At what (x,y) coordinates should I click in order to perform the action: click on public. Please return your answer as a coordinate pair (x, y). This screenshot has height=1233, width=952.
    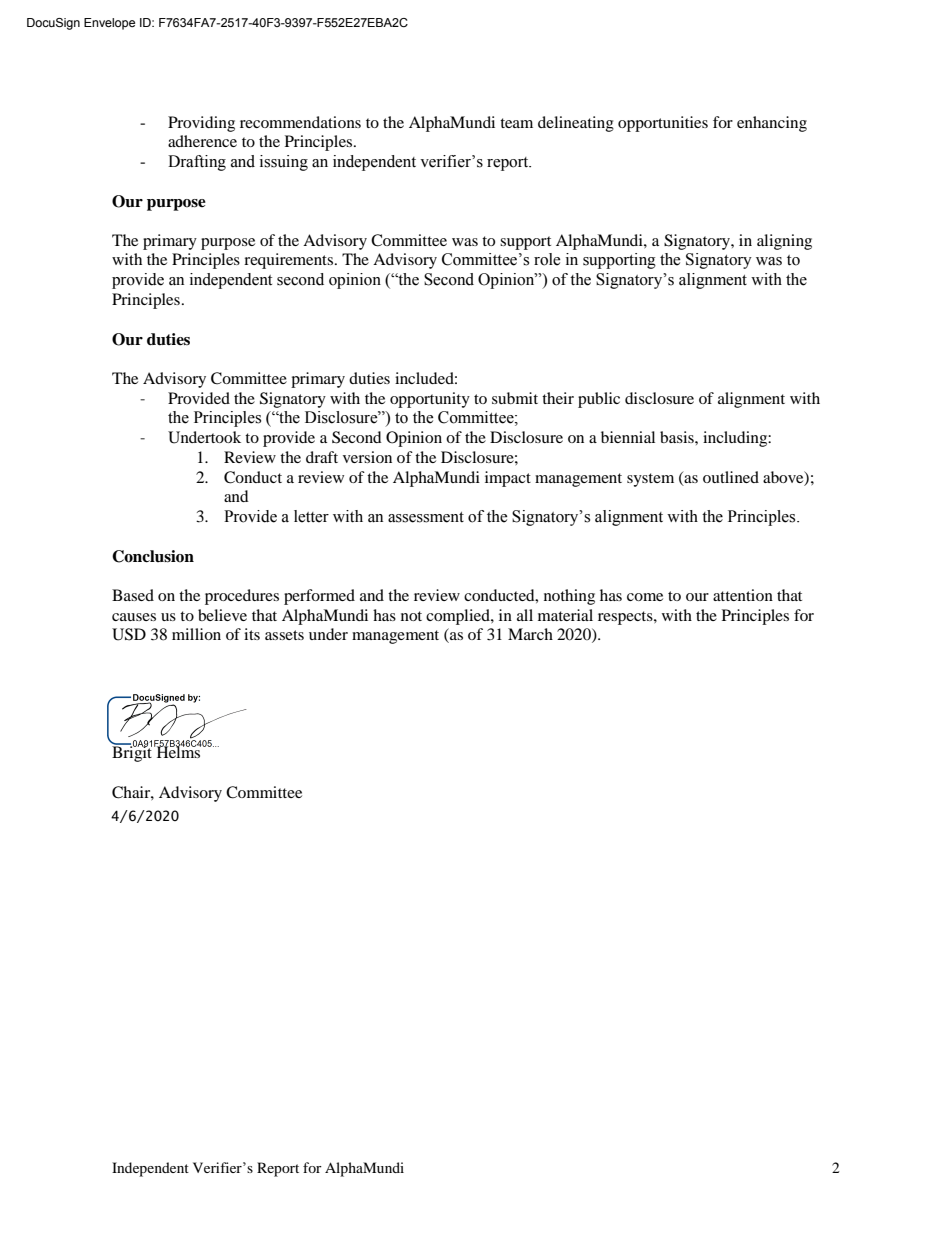
    Looking at the image, I should click on (599, 400).
